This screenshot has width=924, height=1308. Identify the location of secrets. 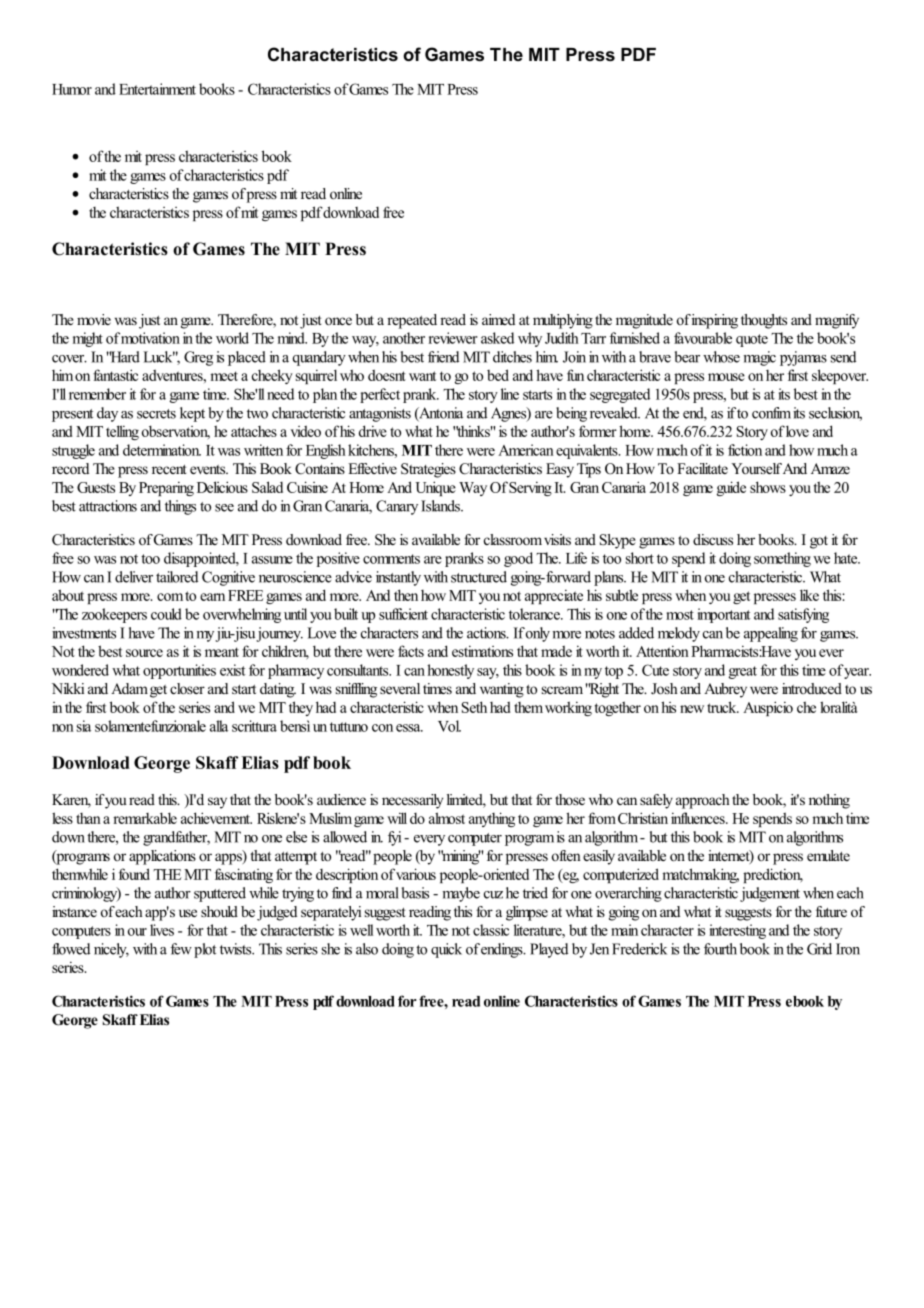
(156, 414).
